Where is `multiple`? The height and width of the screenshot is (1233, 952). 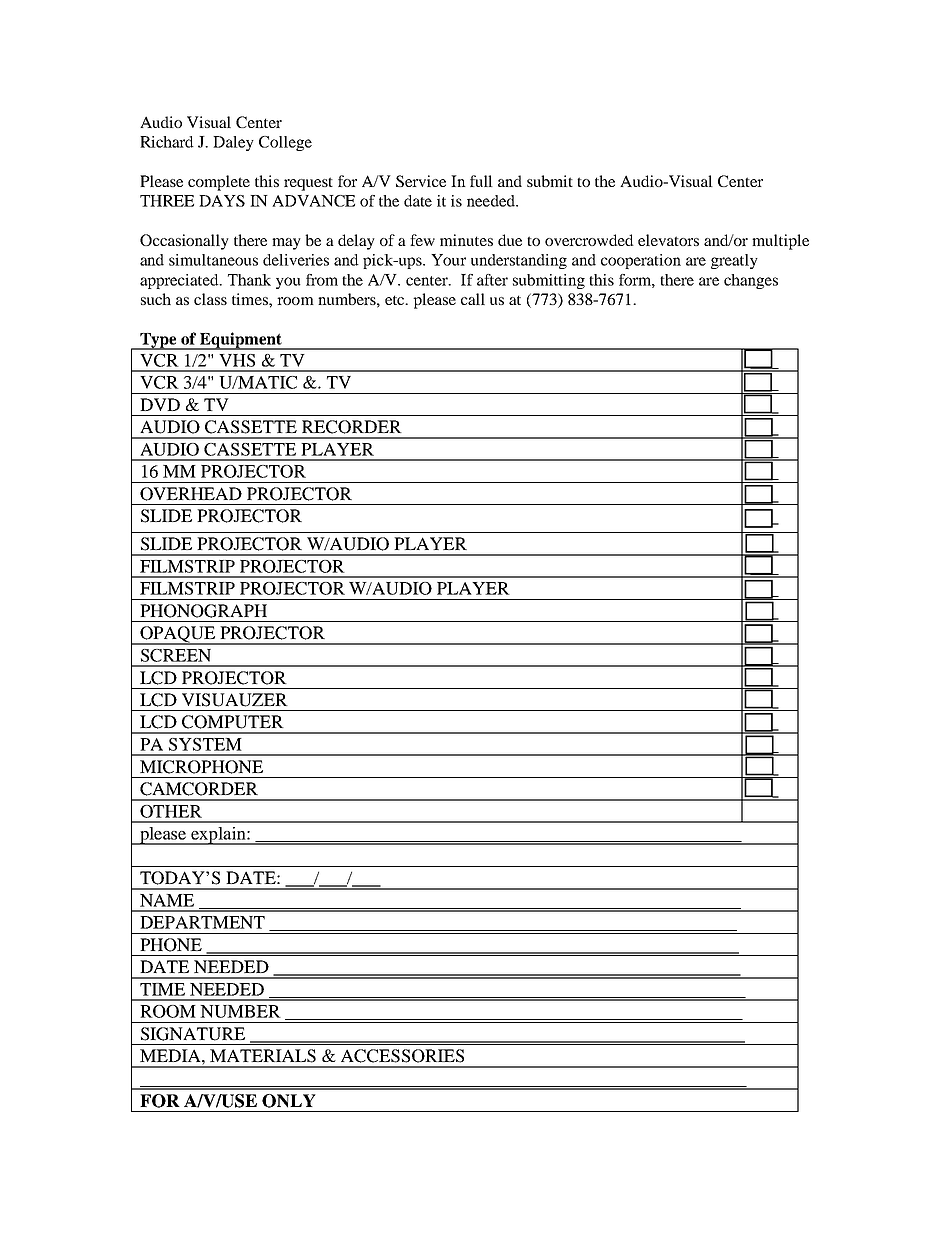
multiple is located at coordinates (780, 242).
